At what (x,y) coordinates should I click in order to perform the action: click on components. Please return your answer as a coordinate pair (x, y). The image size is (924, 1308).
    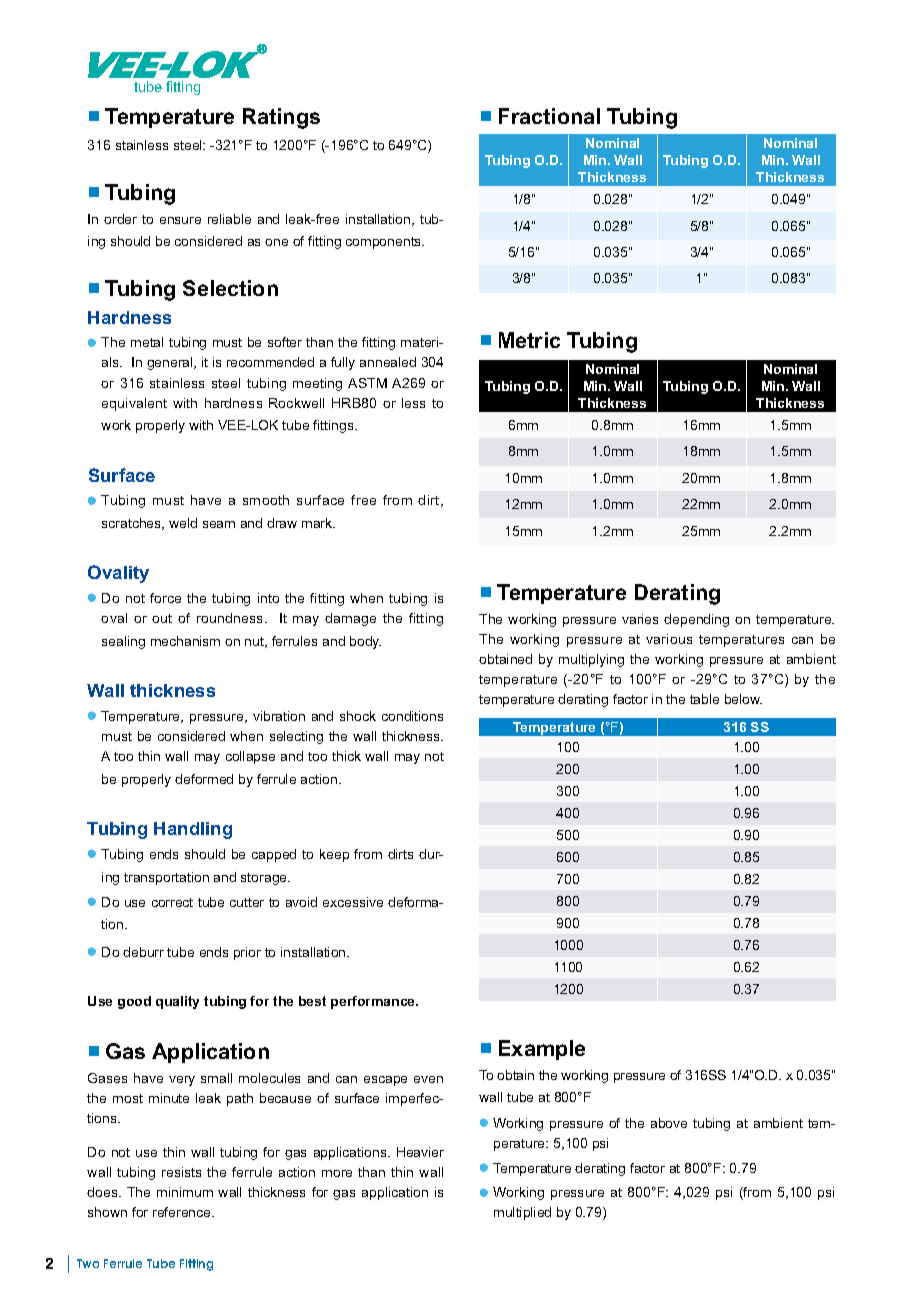
    Looking at the image, I should click on (385, 243).
